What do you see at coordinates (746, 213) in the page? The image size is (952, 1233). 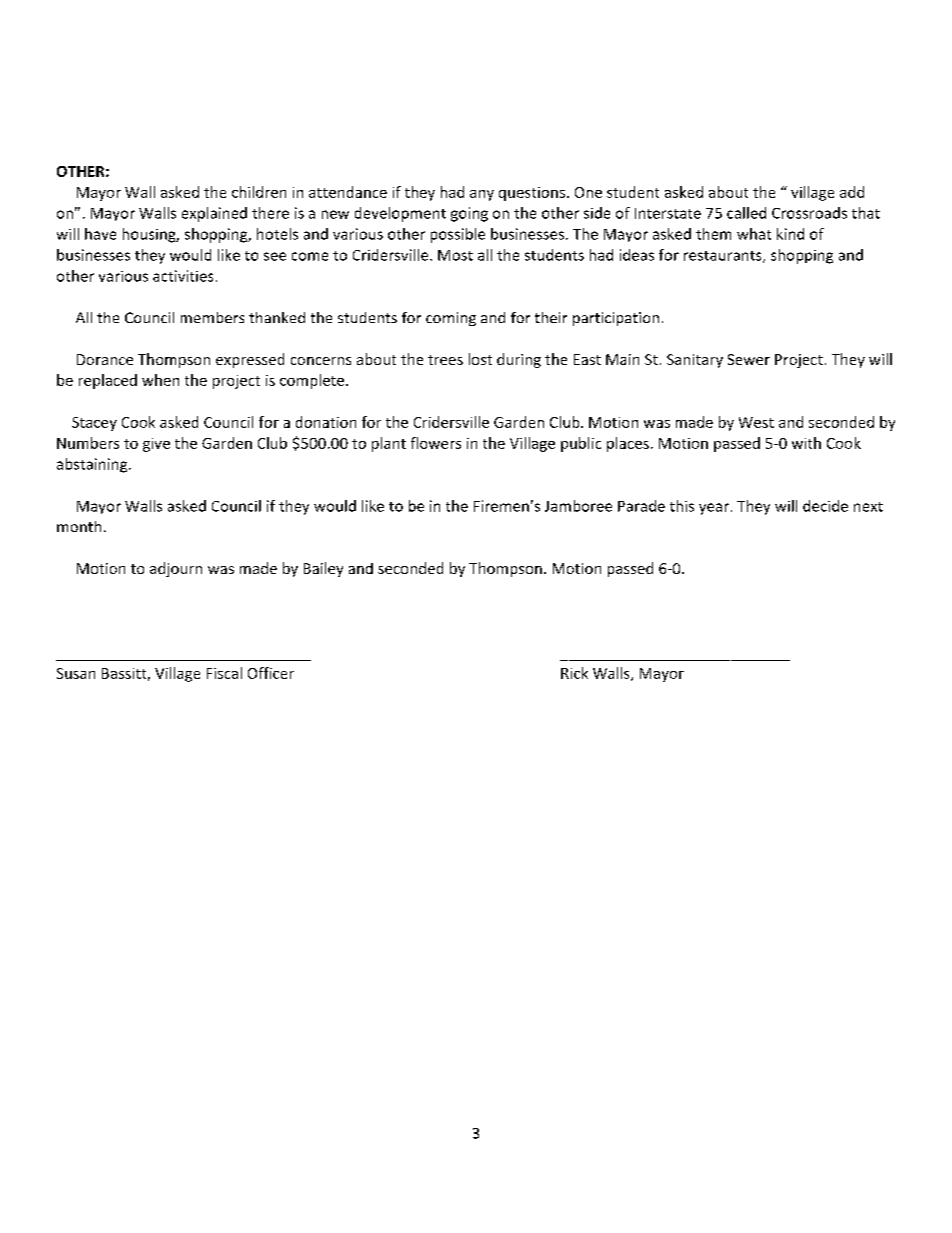 I see `called` at bounding box center [746, 213].
